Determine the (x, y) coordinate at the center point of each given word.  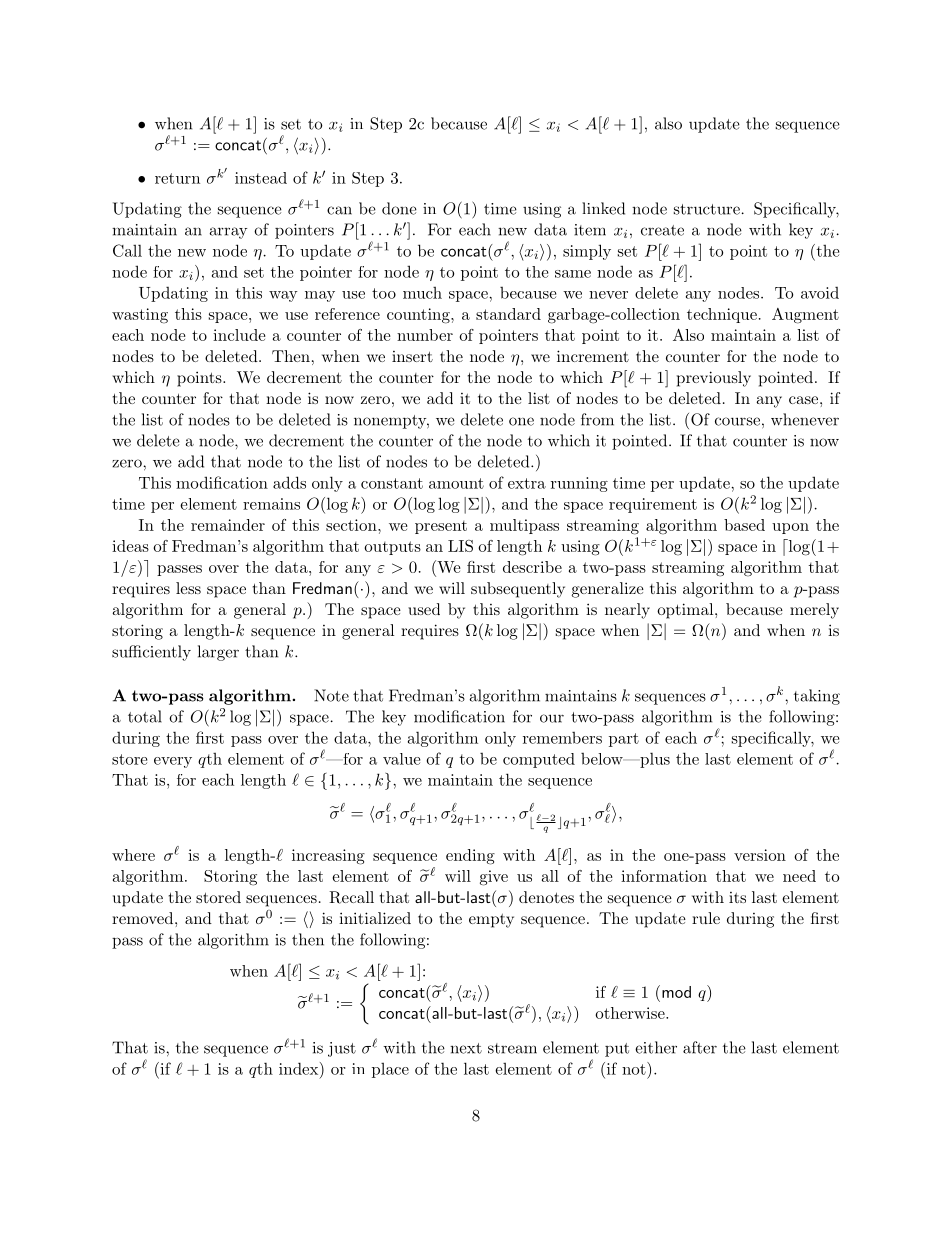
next (466, 1048)
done (399, 208)
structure (707, 209)
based (744, 525)
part (624, 740)
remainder (228, 525)
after (700, 1047)
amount (456, 483)
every (173, 762)
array (228, 233)
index (300, 1068)
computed (539, 760)
